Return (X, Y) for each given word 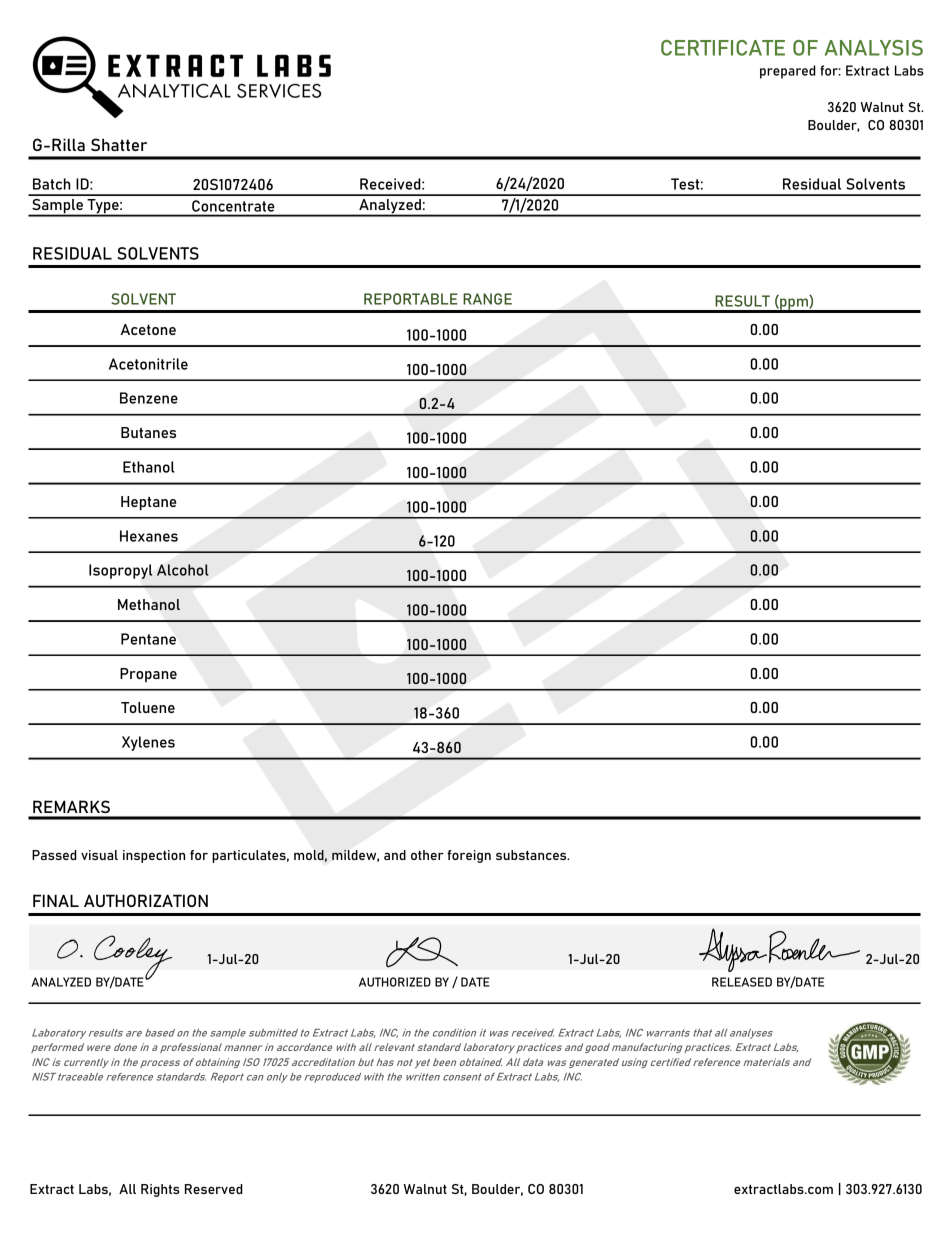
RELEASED (742, 982)
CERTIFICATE (723, 48)
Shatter (119, 144)
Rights (160, 1190)
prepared (788, 72)
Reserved (214, 1189)
